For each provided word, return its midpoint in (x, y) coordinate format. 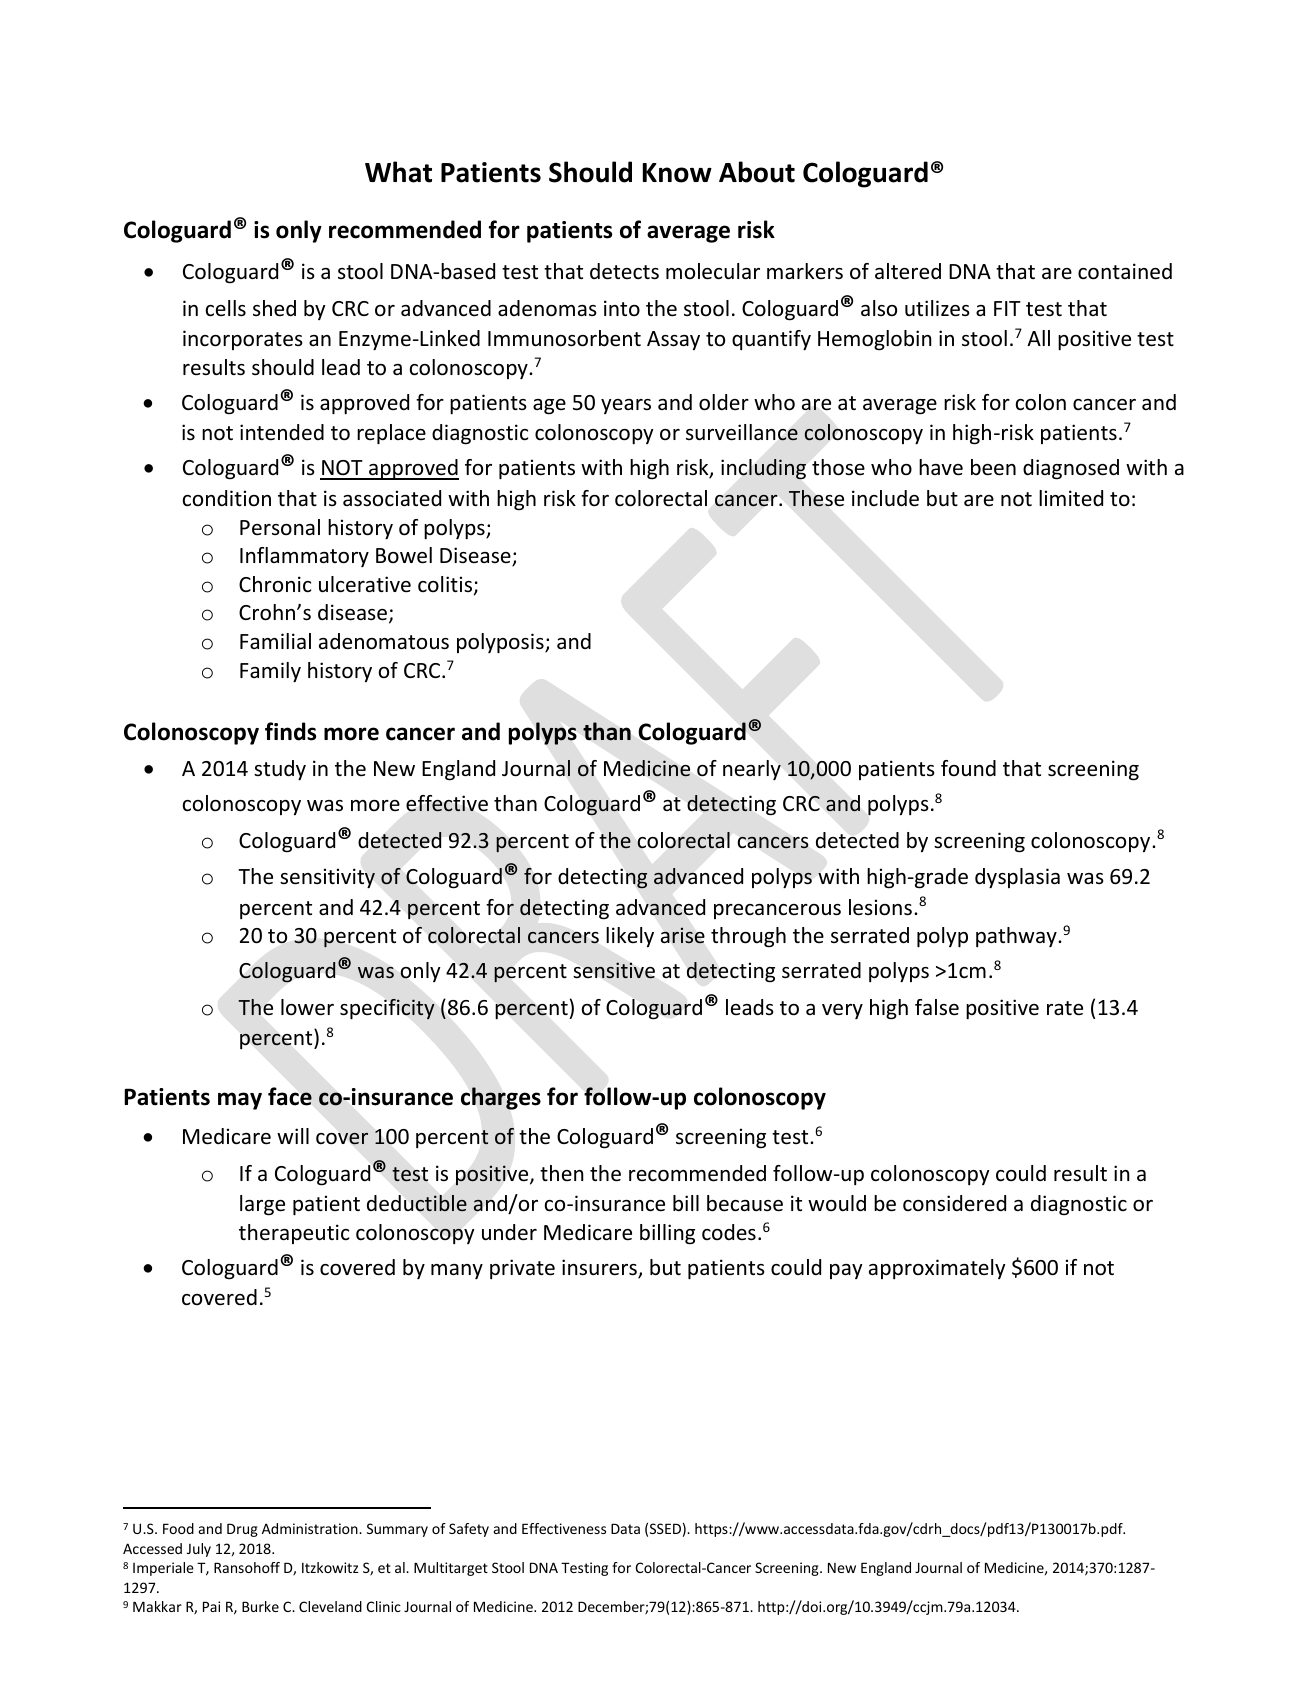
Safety (469, 1530)
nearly (752, 770)
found (968, 768)
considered (954, 1203)
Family (270, 672)
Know (677, 173)
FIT (1007, 308)
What (398, 172)
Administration (311, 1528)
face (290, 1096)
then (562, 1173)
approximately (937, 1269)
